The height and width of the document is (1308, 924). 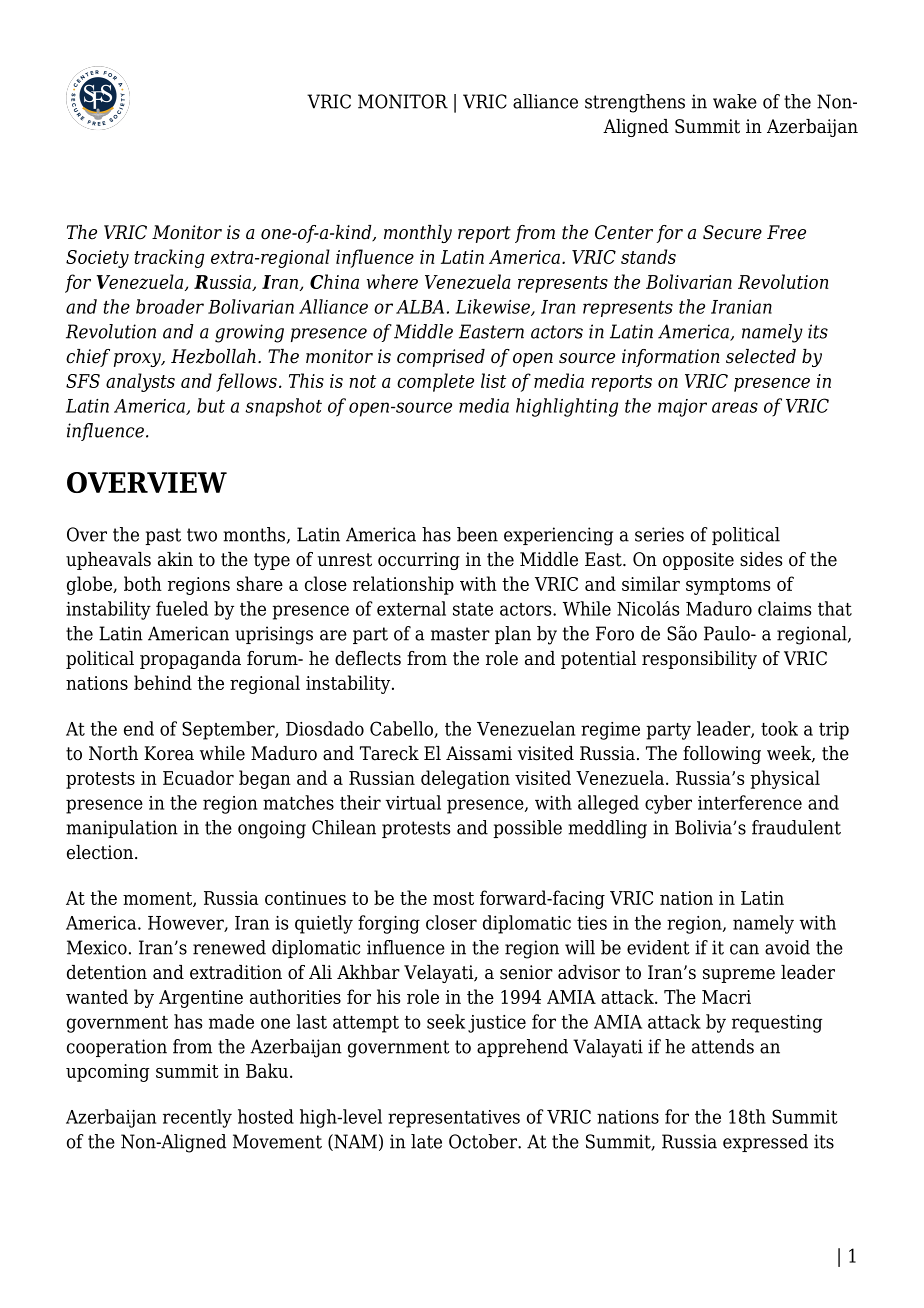 What do you see at coordinates (784, 608) in the document?
I see `claims` at bounding box center [784, 608].
